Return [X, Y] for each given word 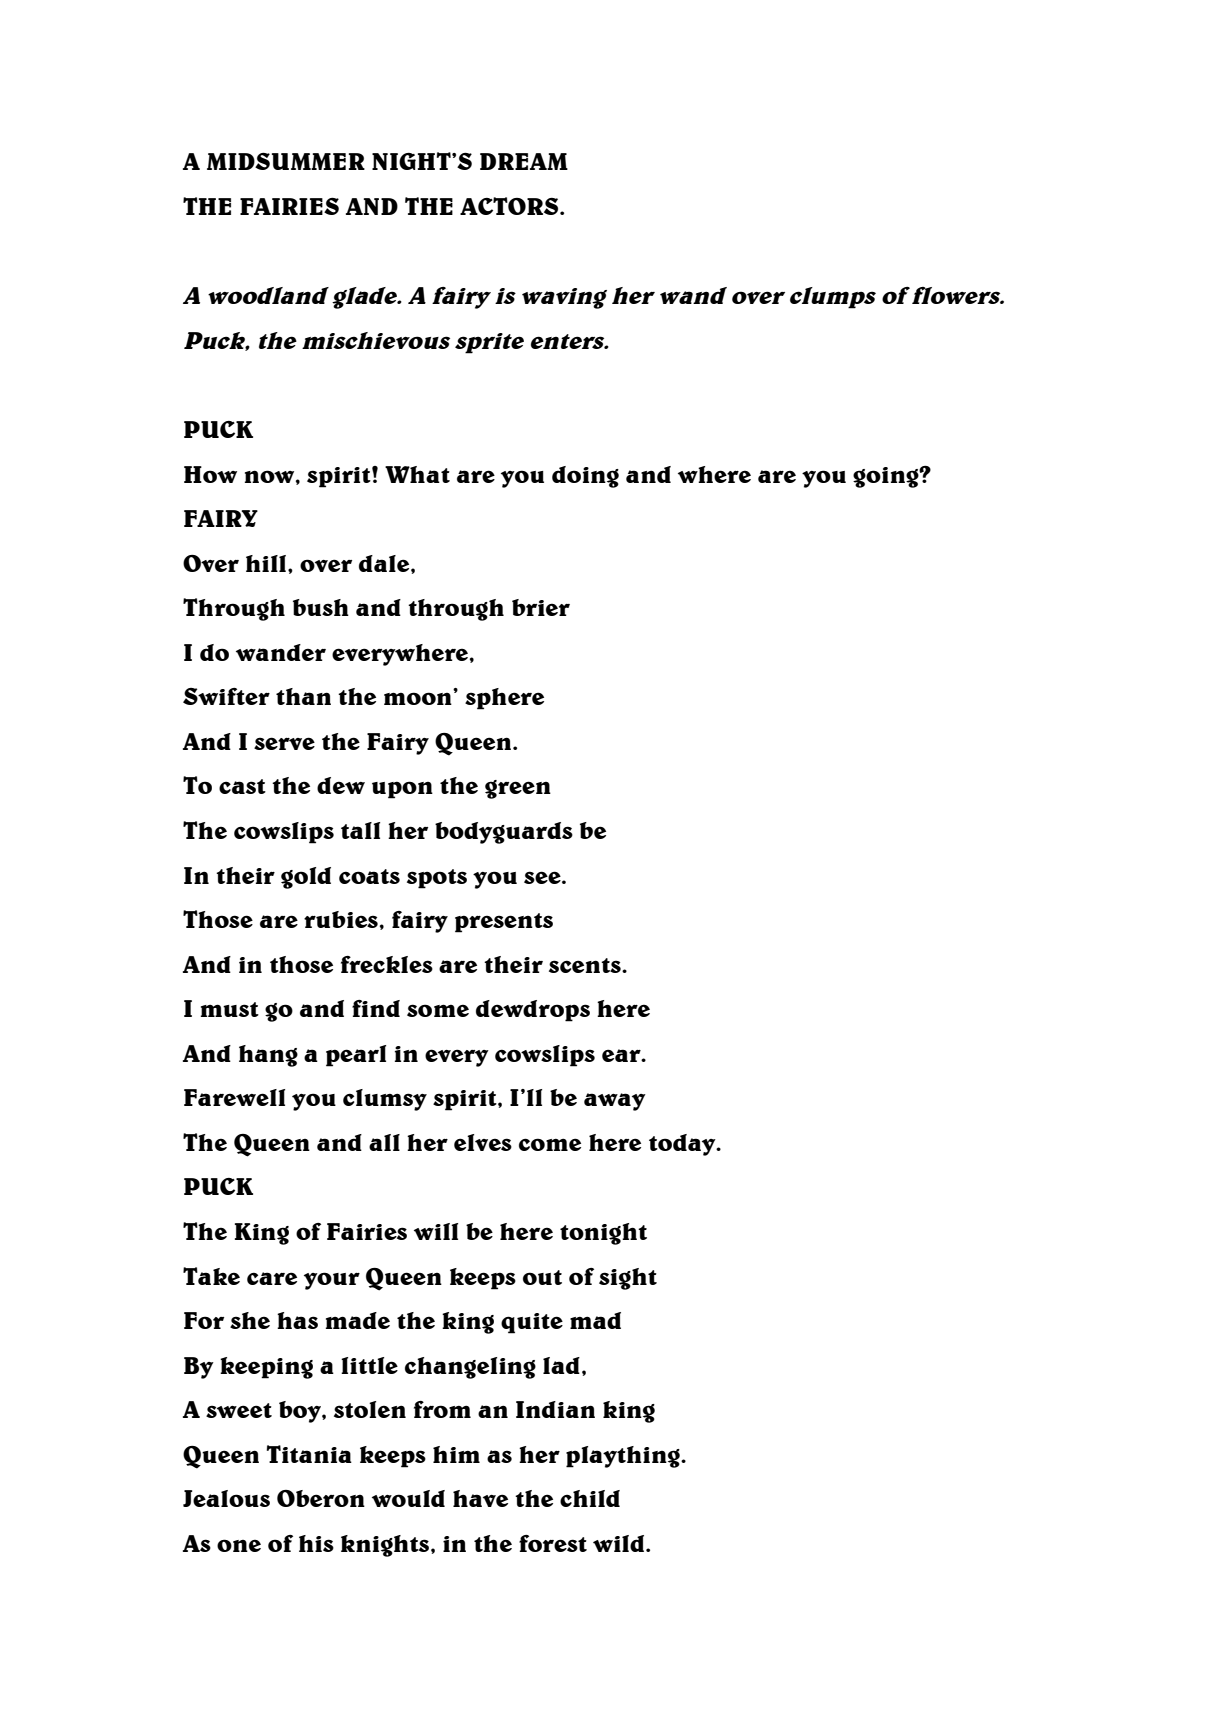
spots [437, 879]
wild [618, 1543]
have [480, 1498]
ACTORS [510, 206]
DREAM [524, 161]
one [239, 1545]
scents [586, 965]
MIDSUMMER [286, 161]
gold [306, 878]
